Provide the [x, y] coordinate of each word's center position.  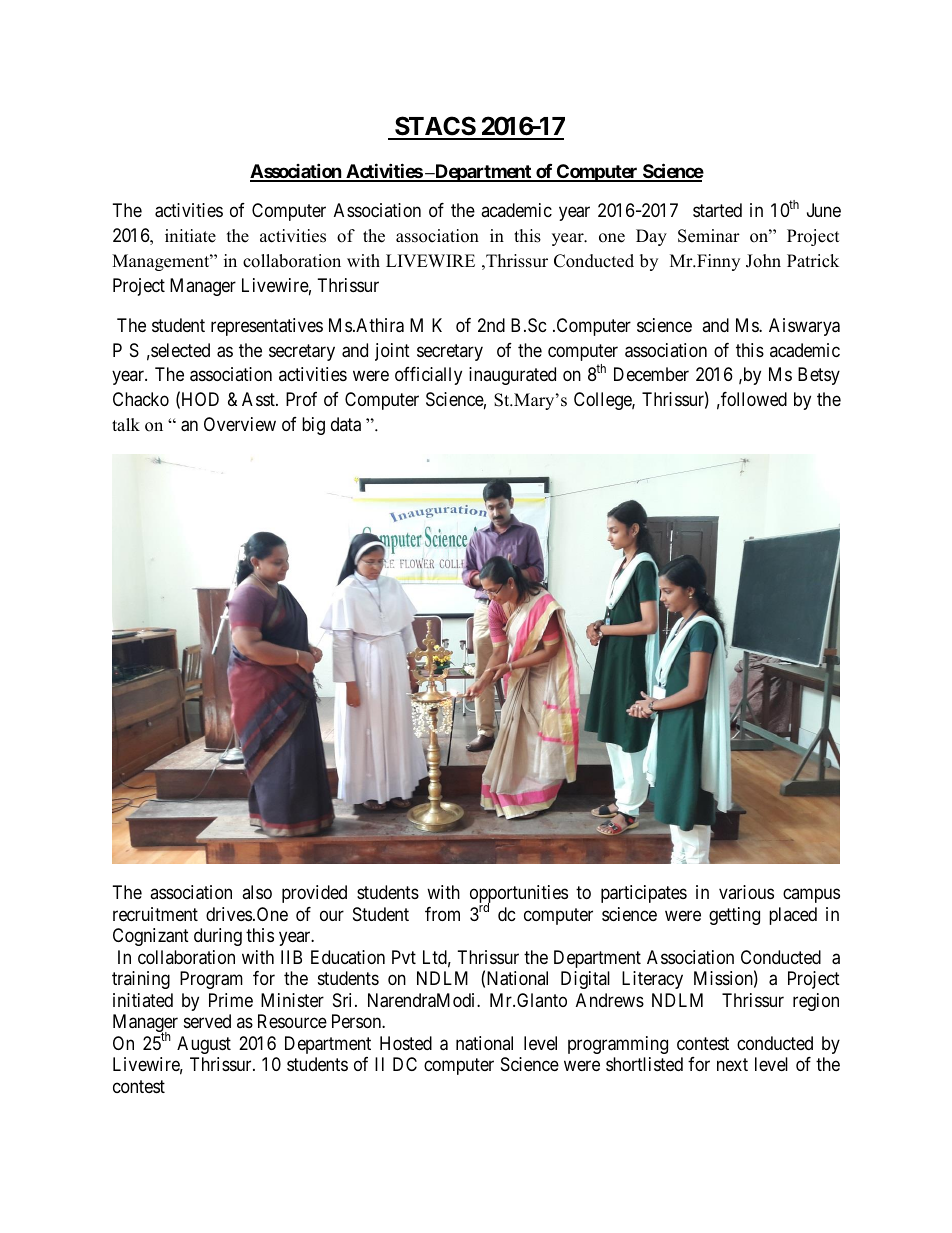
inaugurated [512, 376]
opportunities [519, 895]
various [746, 892]
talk [126, 424]
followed [753, 399]
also [257, 892]
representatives [267, 327]
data [346, 424]
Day [651, 237]
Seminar [709, 236]
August [204, 1045]
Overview [240, 424]
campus [811, 896]
